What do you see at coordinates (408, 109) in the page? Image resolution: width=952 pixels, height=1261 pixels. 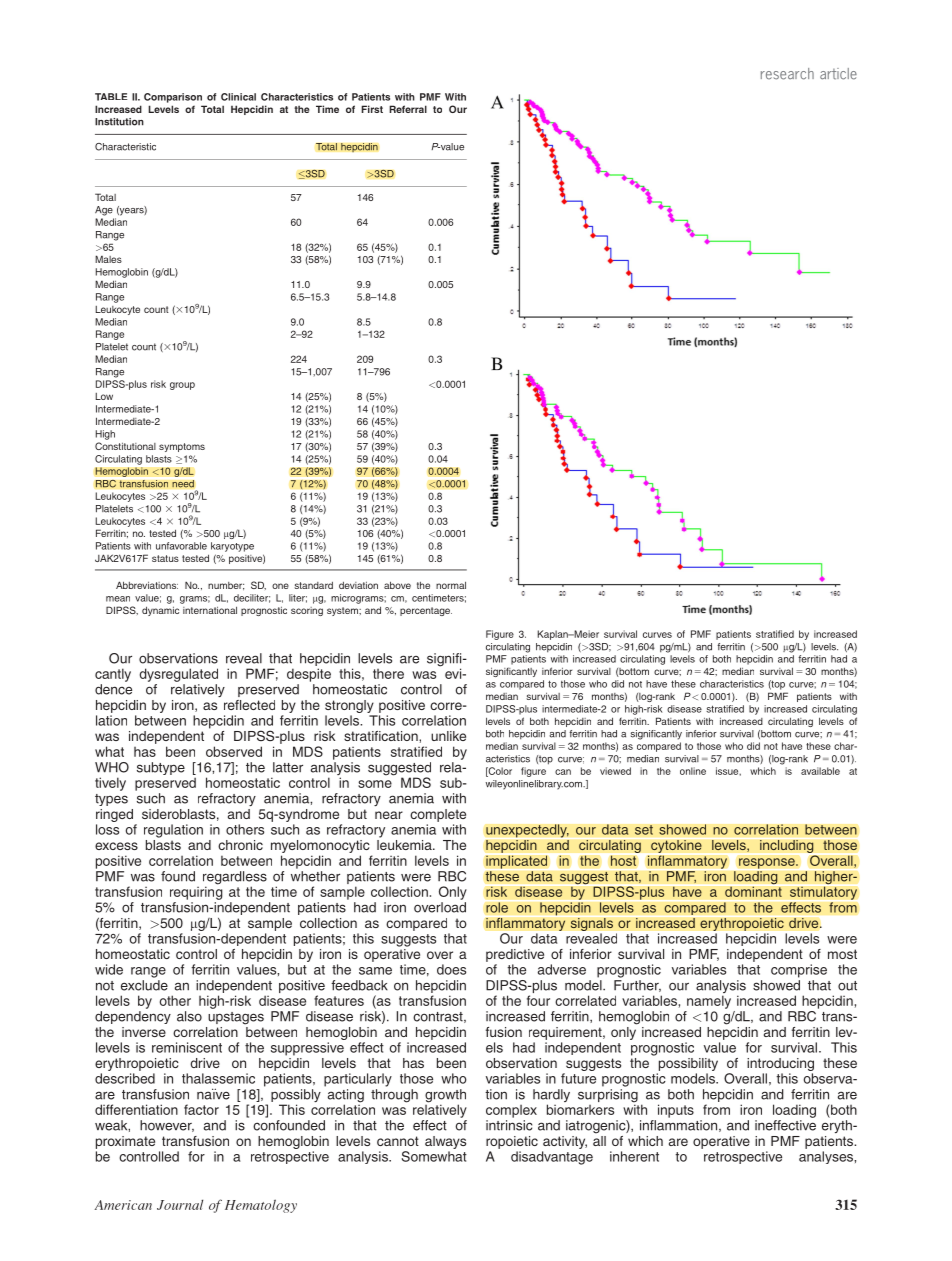 I see `Referral` at bounding box center [408, 109].
